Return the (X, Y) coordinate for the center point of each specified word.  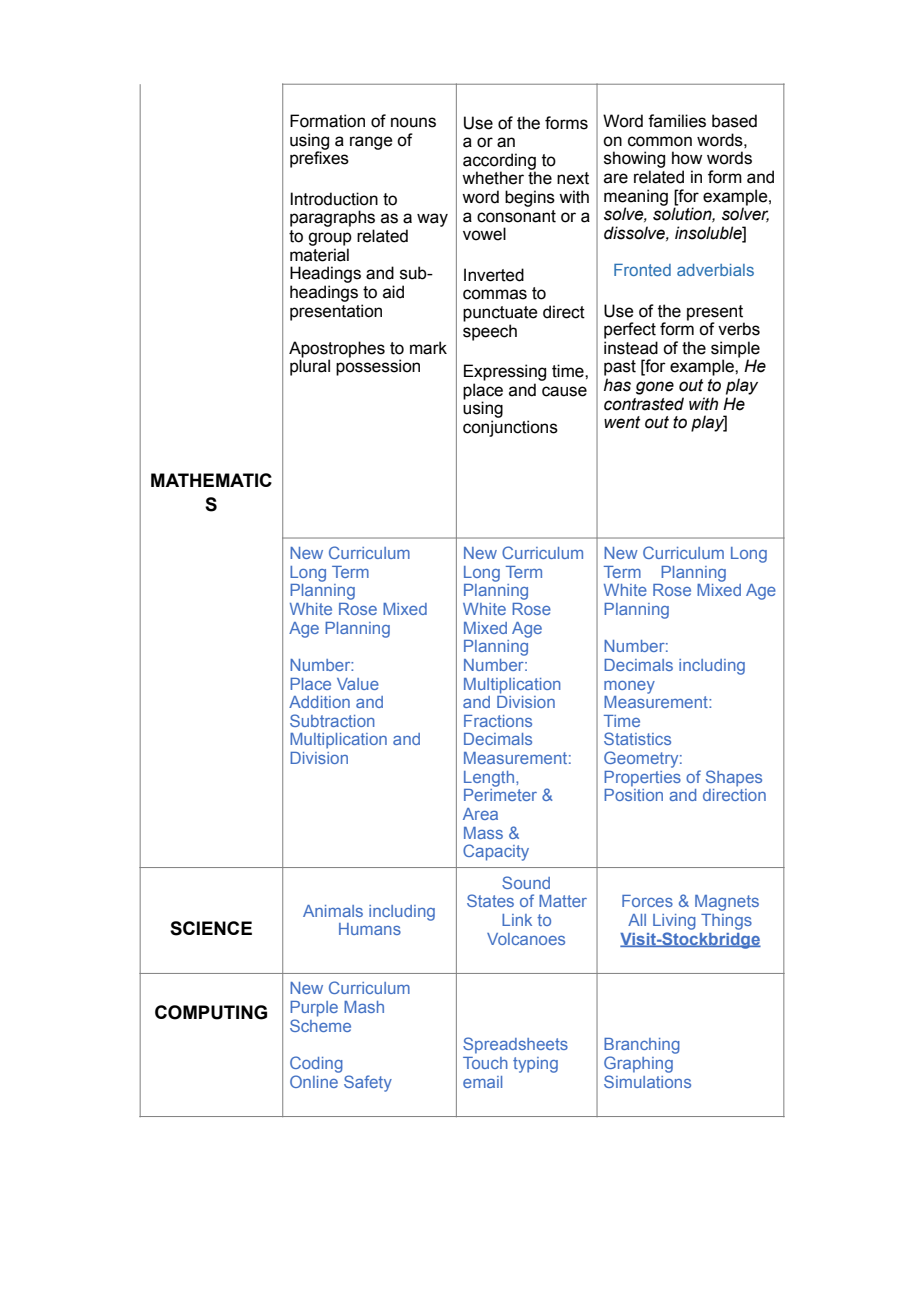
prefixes (319, 158)
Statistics (637, 738)
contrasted (644, 404)
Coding (316, 1064)
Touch (485, 1063)
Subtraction (332, 720)
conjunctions (510, 428)
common (660, 141)
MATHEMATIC (211, 480)
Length (489, 779)
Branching (642, 1046)
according (499, 162)
